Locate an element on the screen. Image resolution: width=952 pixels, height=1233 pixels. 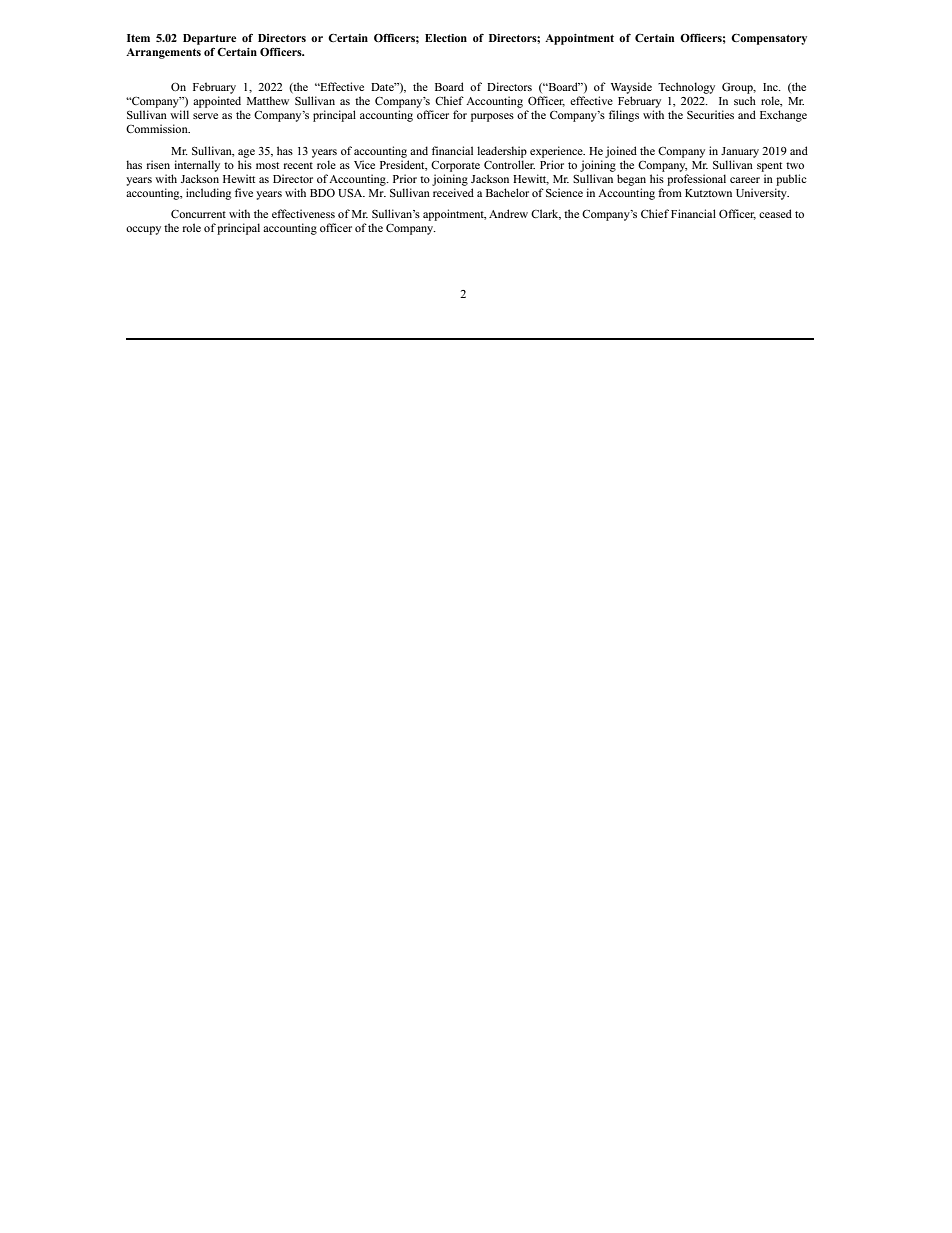
for is located at coordinates (460, 114).
